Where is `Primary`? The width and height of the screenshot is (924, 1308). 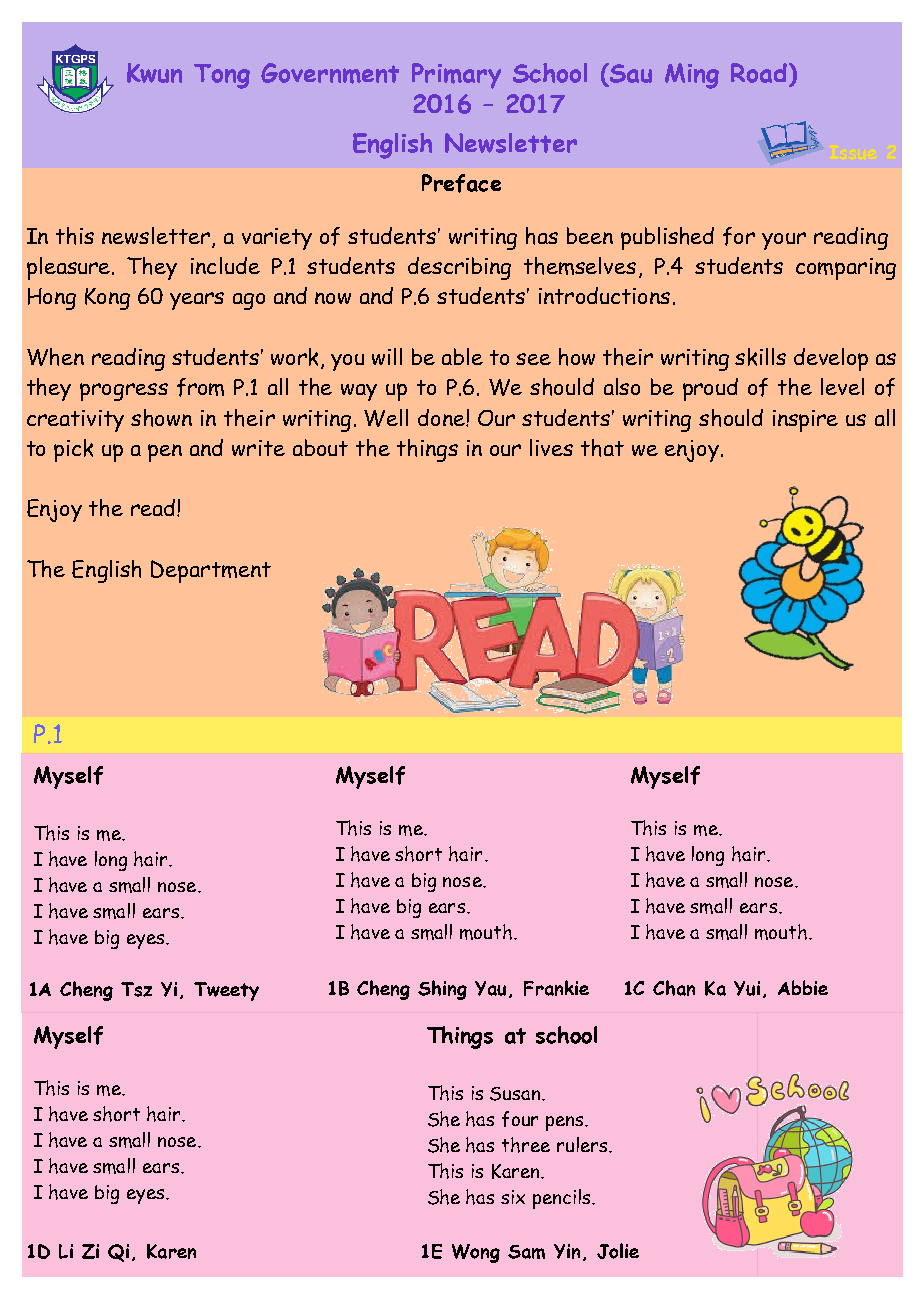 Primary is located at coordinates (456, 76).
